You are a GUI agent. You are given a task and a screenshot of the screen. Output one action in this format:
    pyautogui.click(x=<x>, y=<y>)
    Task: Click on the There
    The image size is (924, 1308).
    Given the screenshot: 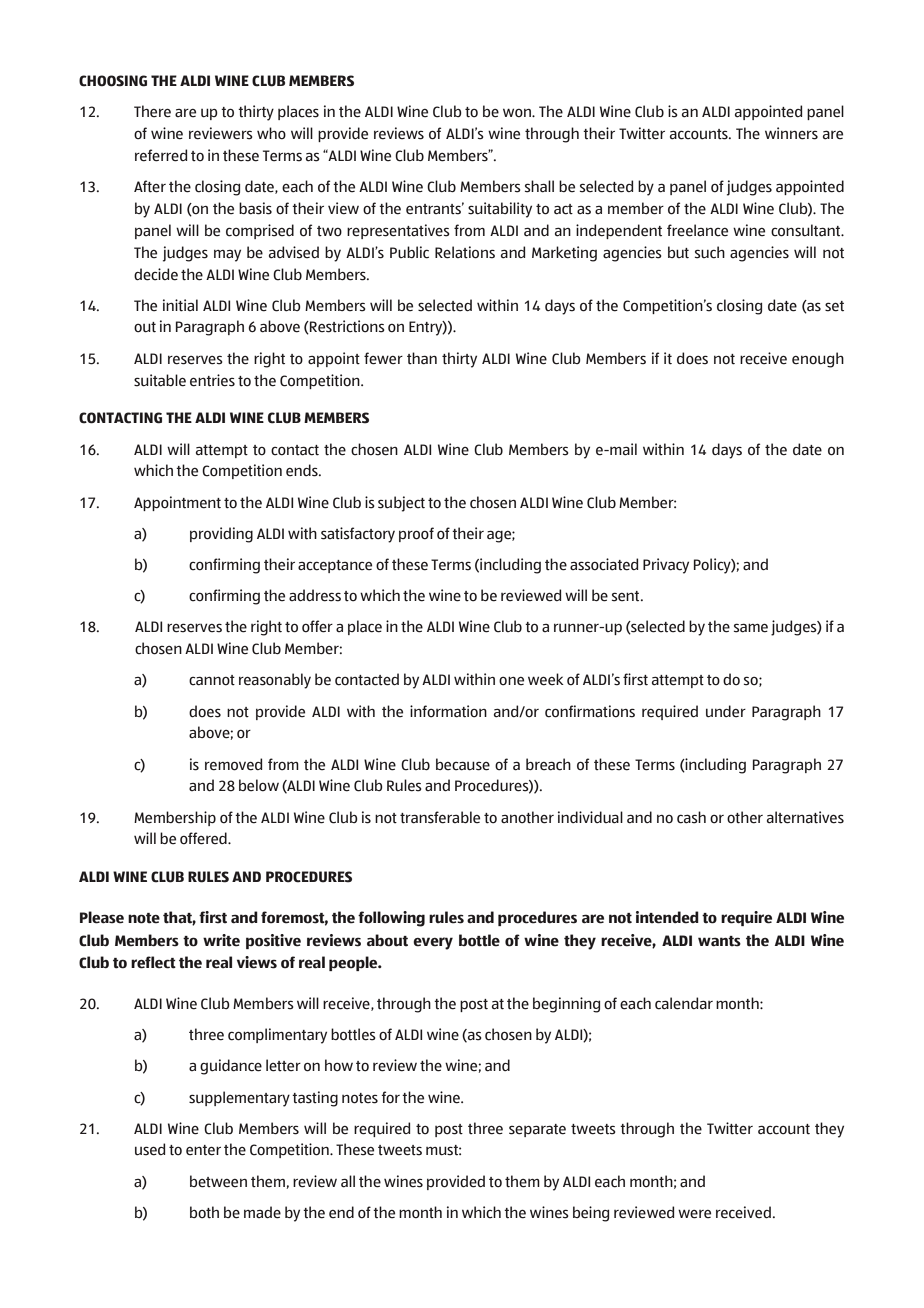 What is the action you would take?
    pyautogui.click(x=152, y=111)
